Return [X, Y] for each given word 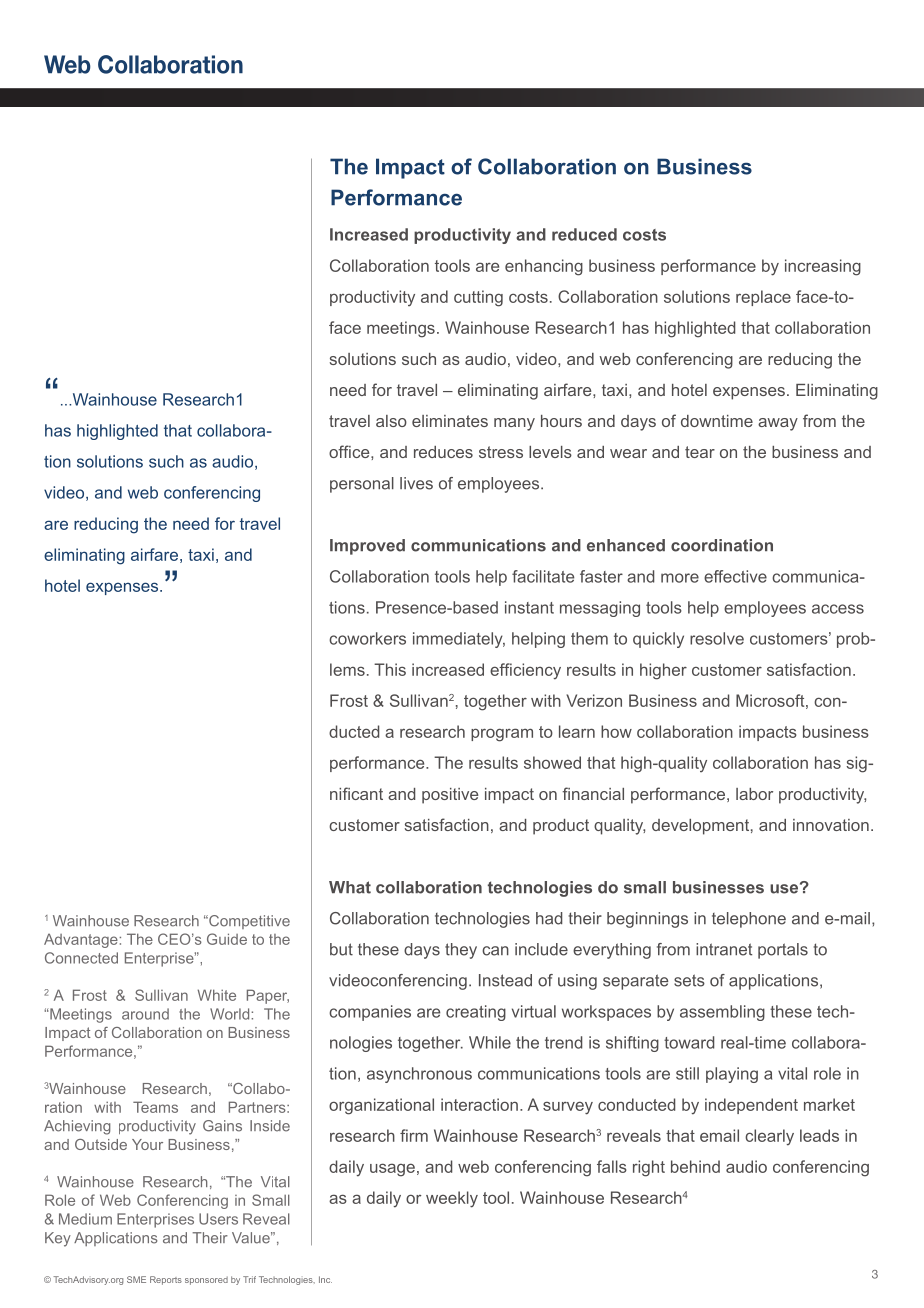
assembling [722, 1013]
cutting [478, 298]
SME [136, 1279]
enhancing [544, 267]
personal [362, 485]
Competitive [248, 922]
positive [450, 796]
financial [593, 793]
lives [416, 483]
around [145, 1014]
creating [476, 1013]
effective [735, 576]
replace [763, 298]
